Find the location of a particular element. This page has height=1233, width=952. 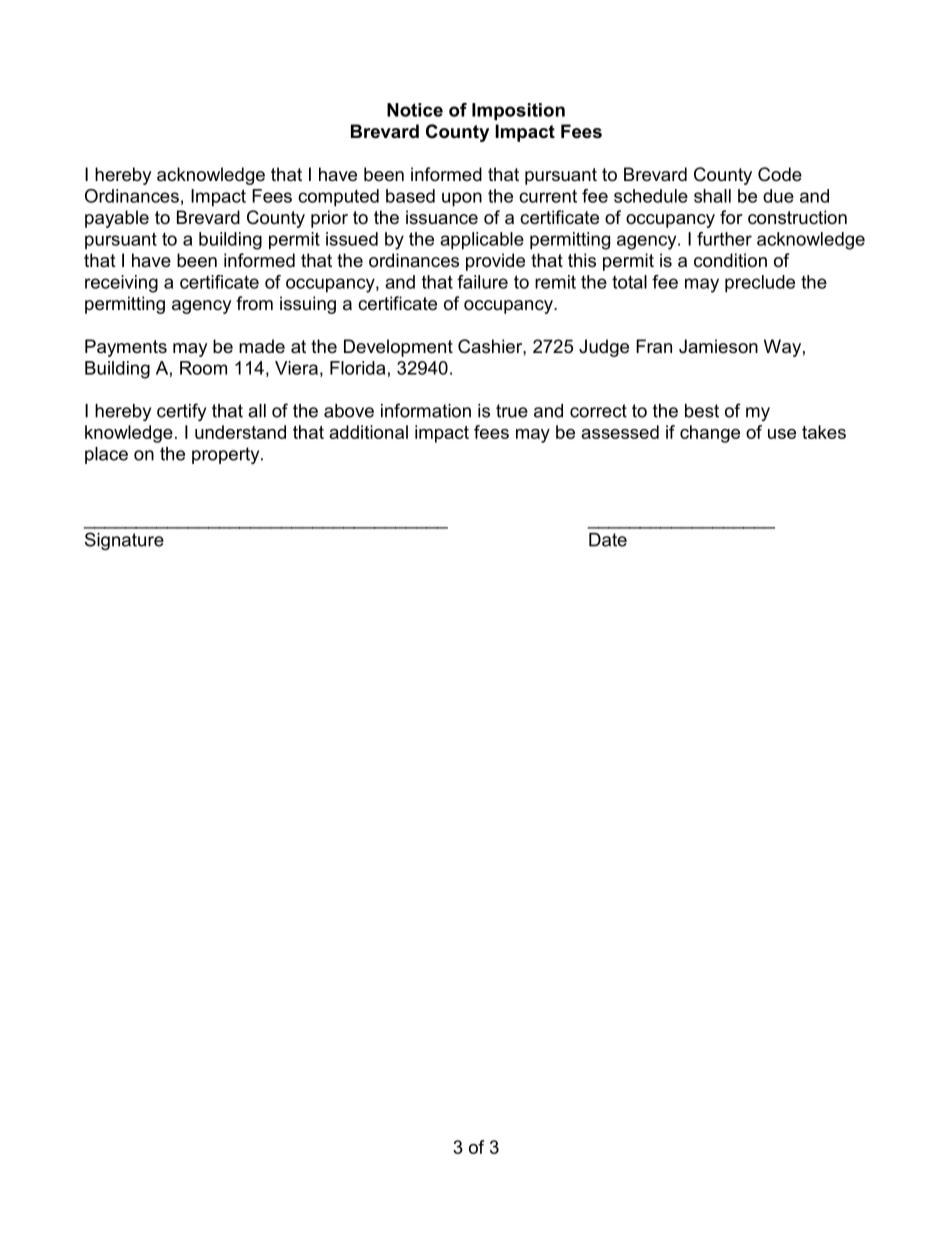

change is located at coordinates (710, 434).
